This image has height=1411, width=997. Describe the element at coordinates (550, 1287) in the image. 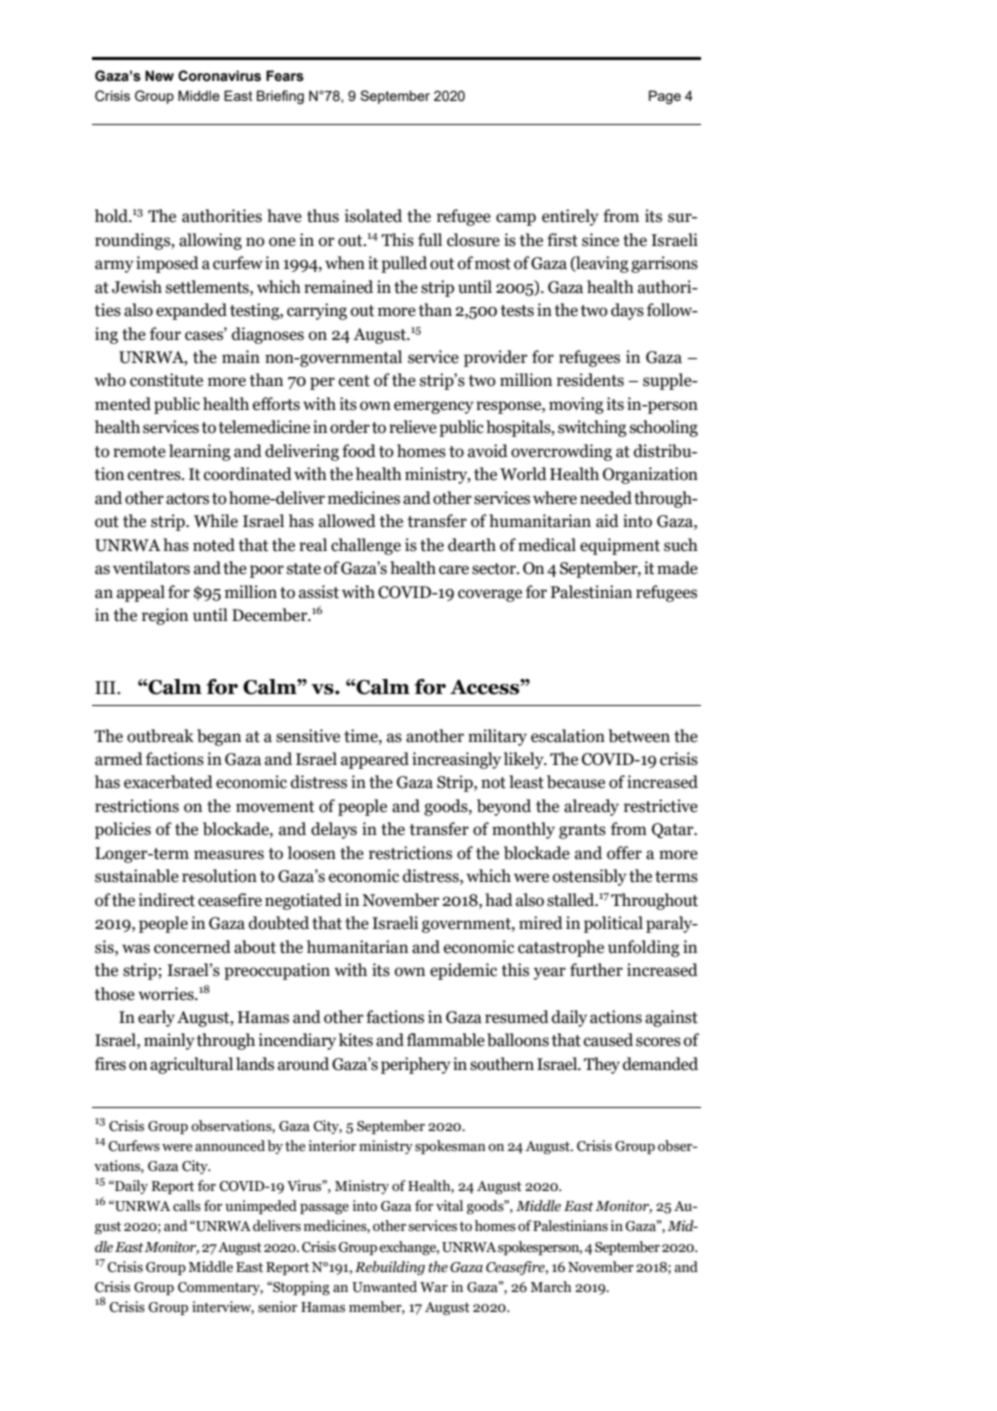

I see `March` at that location.
